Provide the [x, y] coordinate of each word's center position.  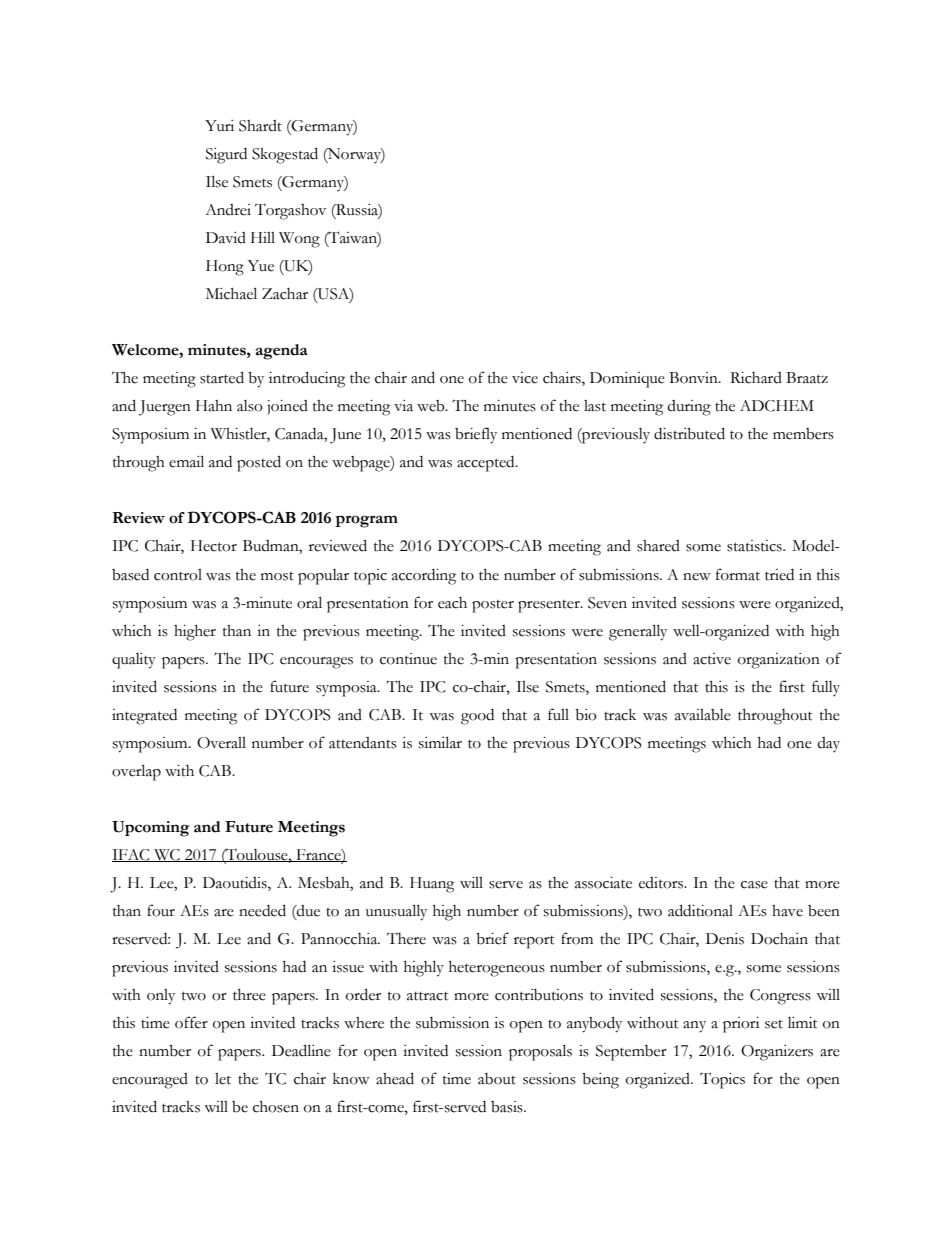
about [497, 1079]
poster [493, 606]
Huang [432, 885]
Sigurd [226, 156]
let [223, 1079]
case [754, 885]
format [738, 574]
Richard [756, 378]
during [689, 408]
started [222, 377]
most [277, 576]
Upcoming [151, 829]
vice [525, 378]
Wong [299, 240]
